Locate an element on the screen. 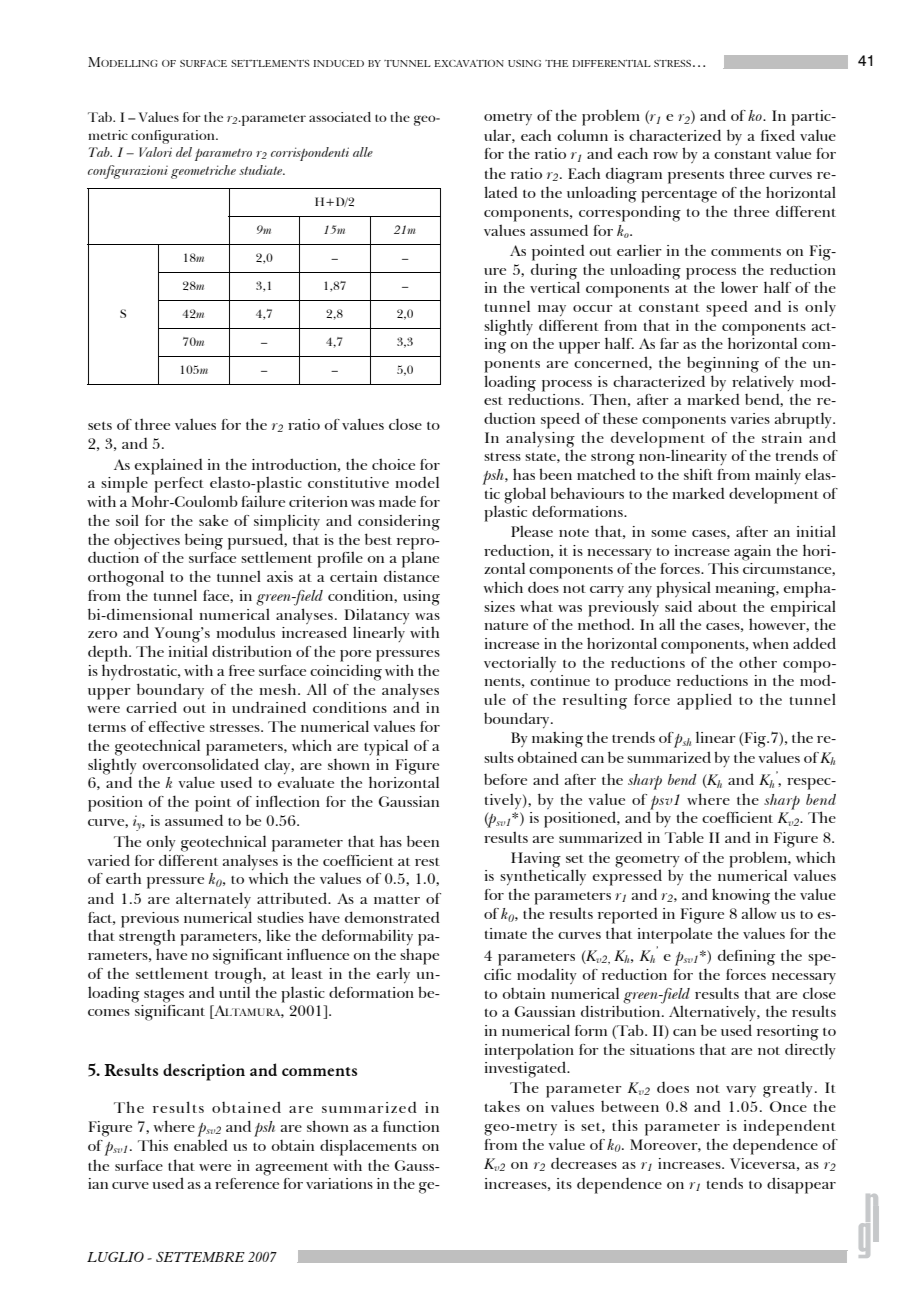  enabled is located at coordinates (201, 1145).
